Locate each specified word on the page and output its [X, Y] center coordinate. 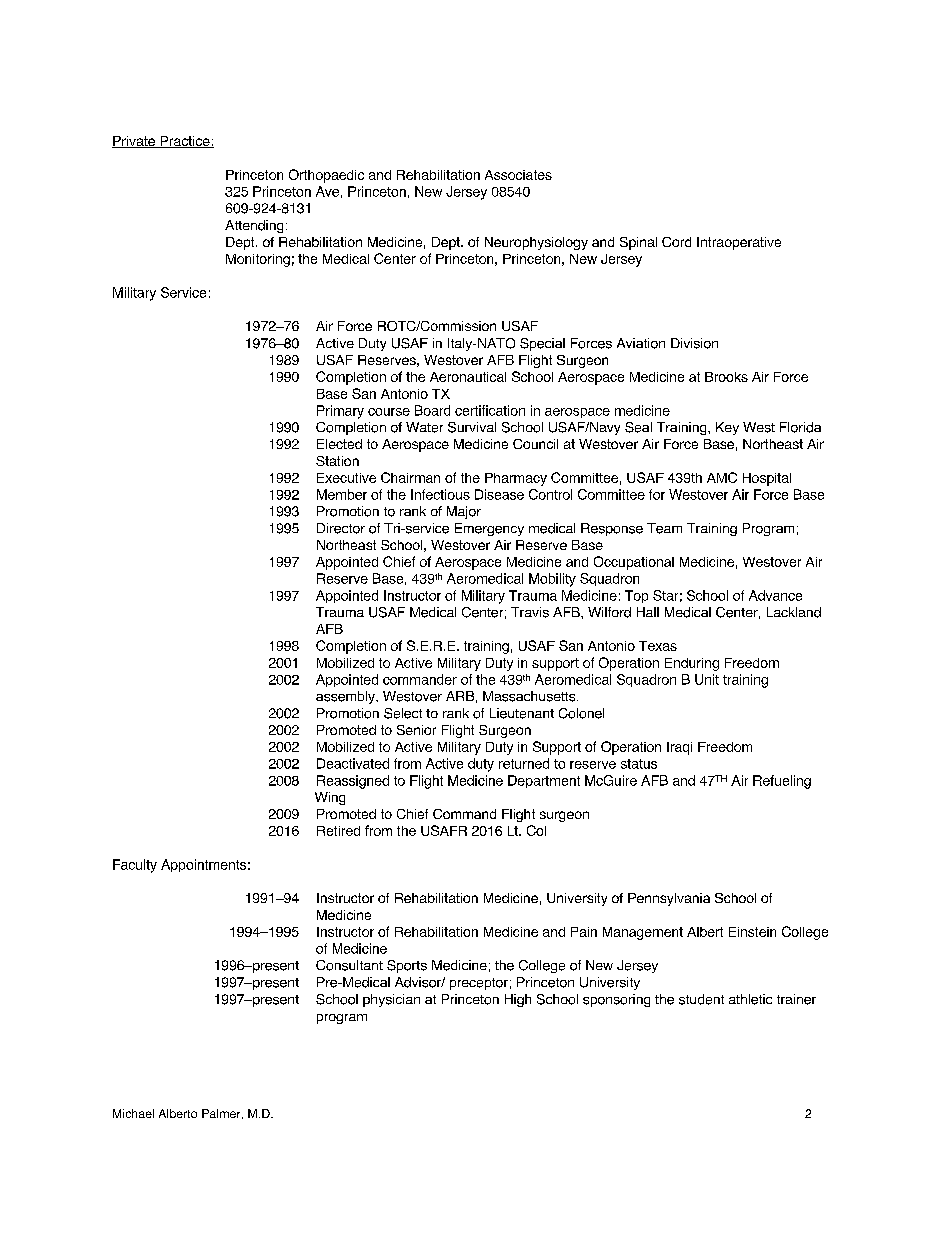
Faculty [135, 866]
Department [544, 781]
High [518, 1000]
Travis [530, 612]
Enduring [692, 664]
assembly [346, 697]
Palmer [222, 1114]
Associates [518, 175]
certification [490, 410]
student [701, 999]
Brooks [726, 377]
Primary [340, 412]
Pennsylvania [669, 899]
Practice [185, 142]
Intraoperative [739, 243]
